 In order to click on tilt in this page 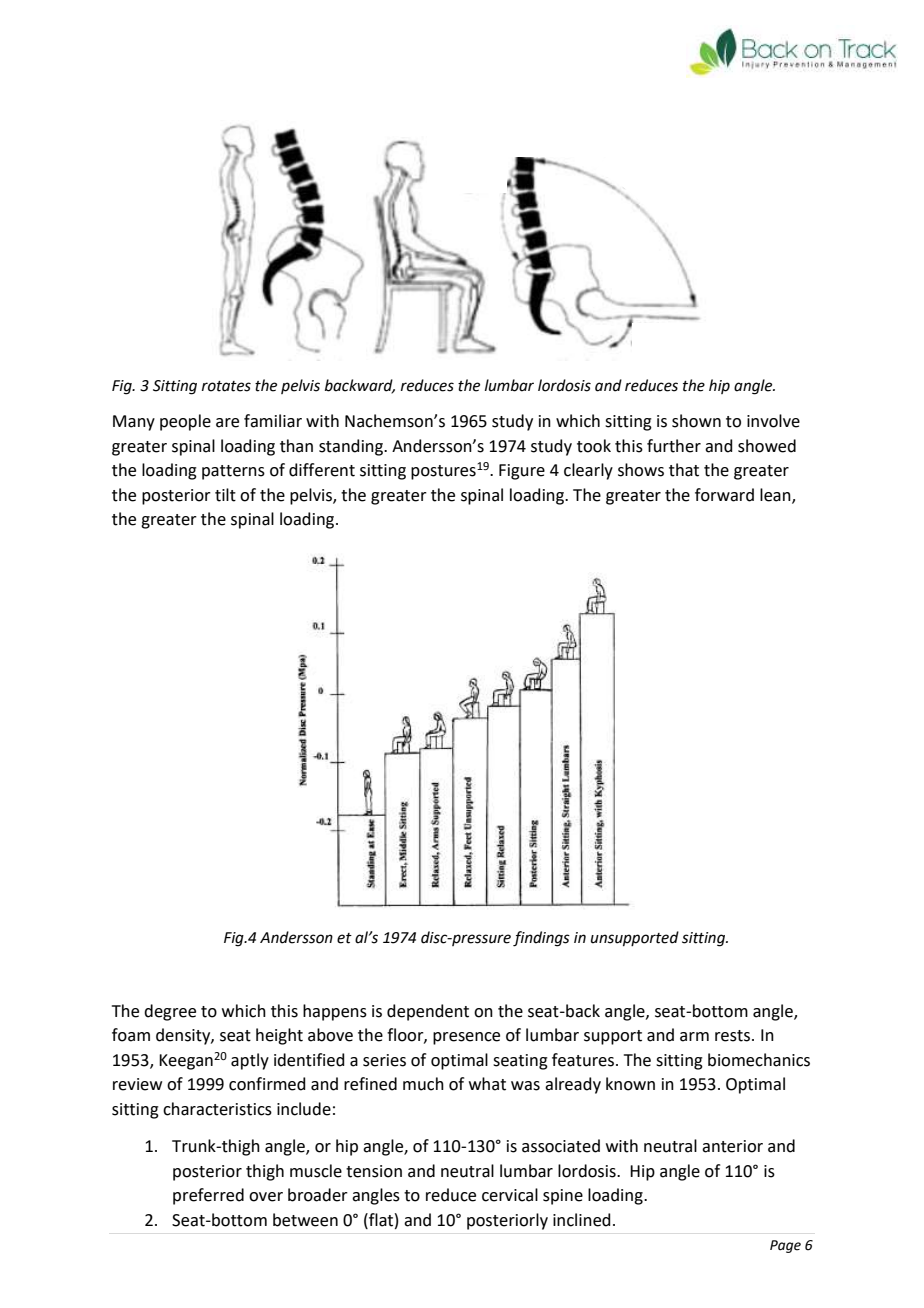, I will do `click(225, 495)`.
